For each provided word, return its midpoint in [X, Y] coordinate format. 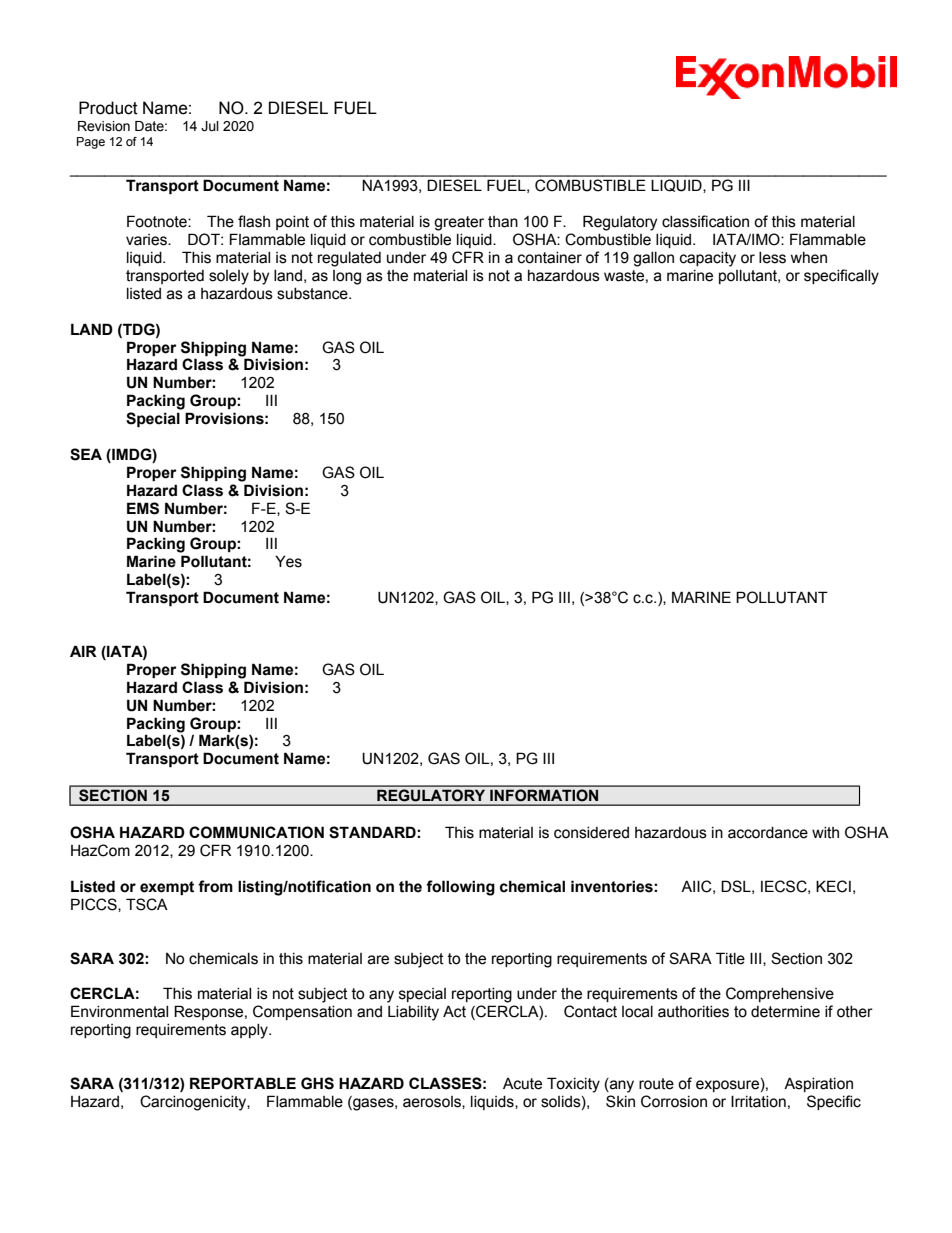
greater [459, 223]
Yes [288, 561]
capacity [708, 259]
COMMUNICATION [256, 832]
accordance [768, 833]
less [772, 258]
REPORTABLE [243, 1083]
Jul [210, 126]
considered [591, 833]
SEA [86, 454]
